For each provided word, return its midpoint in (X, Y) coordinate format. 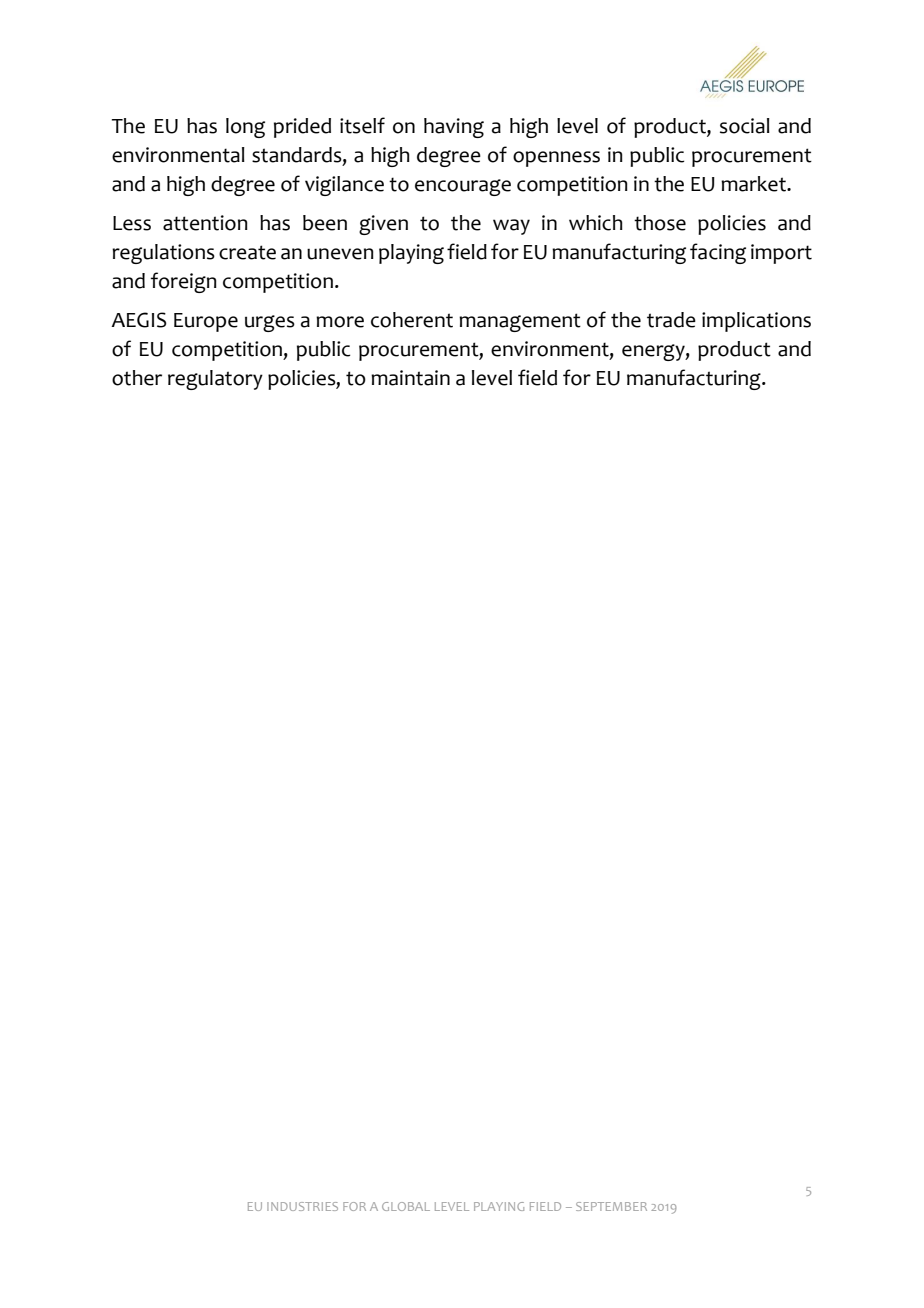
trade (671, 320)
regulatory (215, 380)
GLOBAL (406, 1206)
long (245, 128)
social (745, 126)
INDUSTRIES (302, 1206)
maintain (410, 378)
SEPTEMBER (611, 1206)
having (454, 128)
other (137, 378)
